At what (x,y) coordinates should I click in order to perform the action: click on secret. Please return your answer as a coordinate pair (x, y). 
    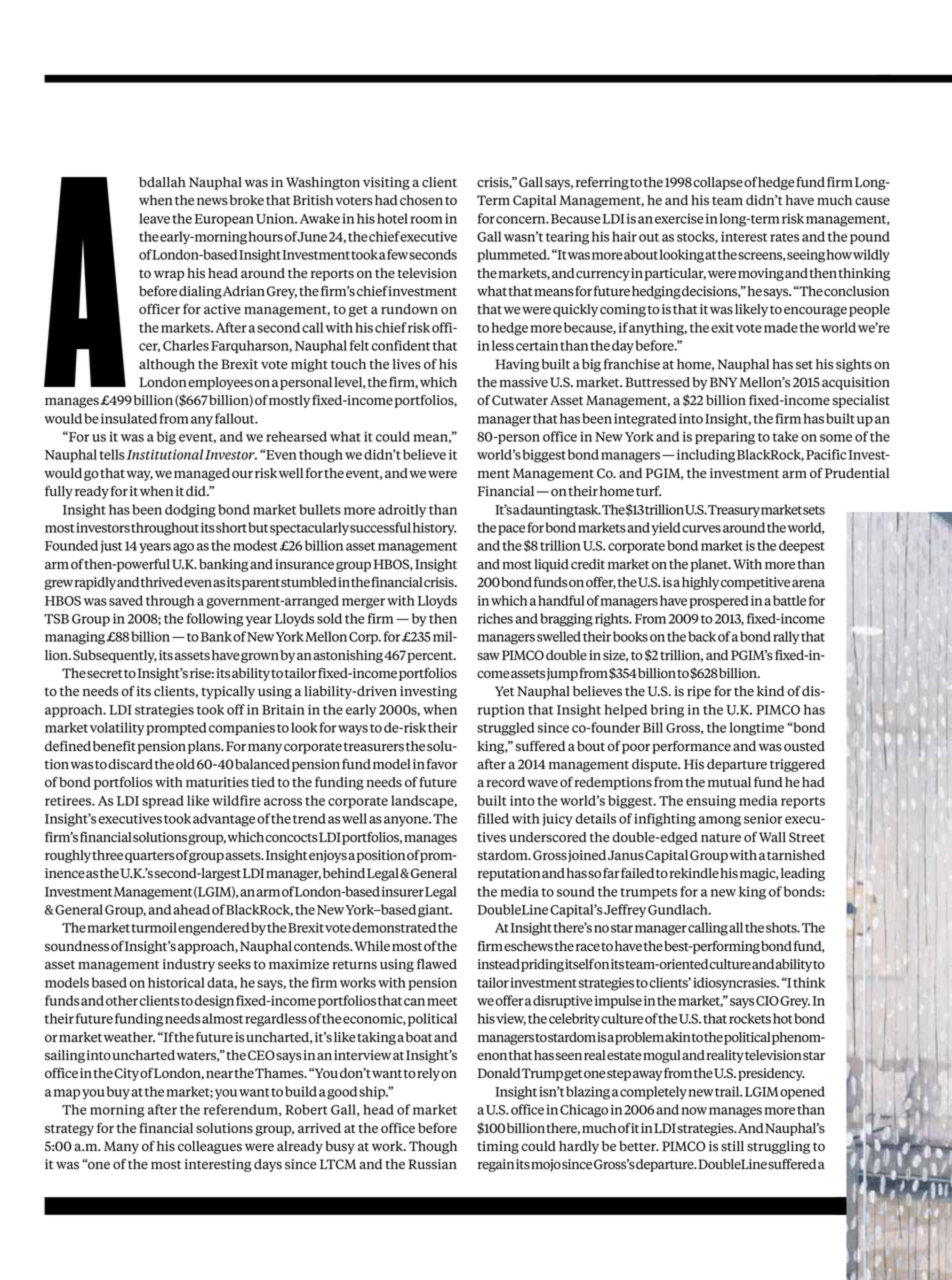
    Looking at the image, I should click on (105, 674).
